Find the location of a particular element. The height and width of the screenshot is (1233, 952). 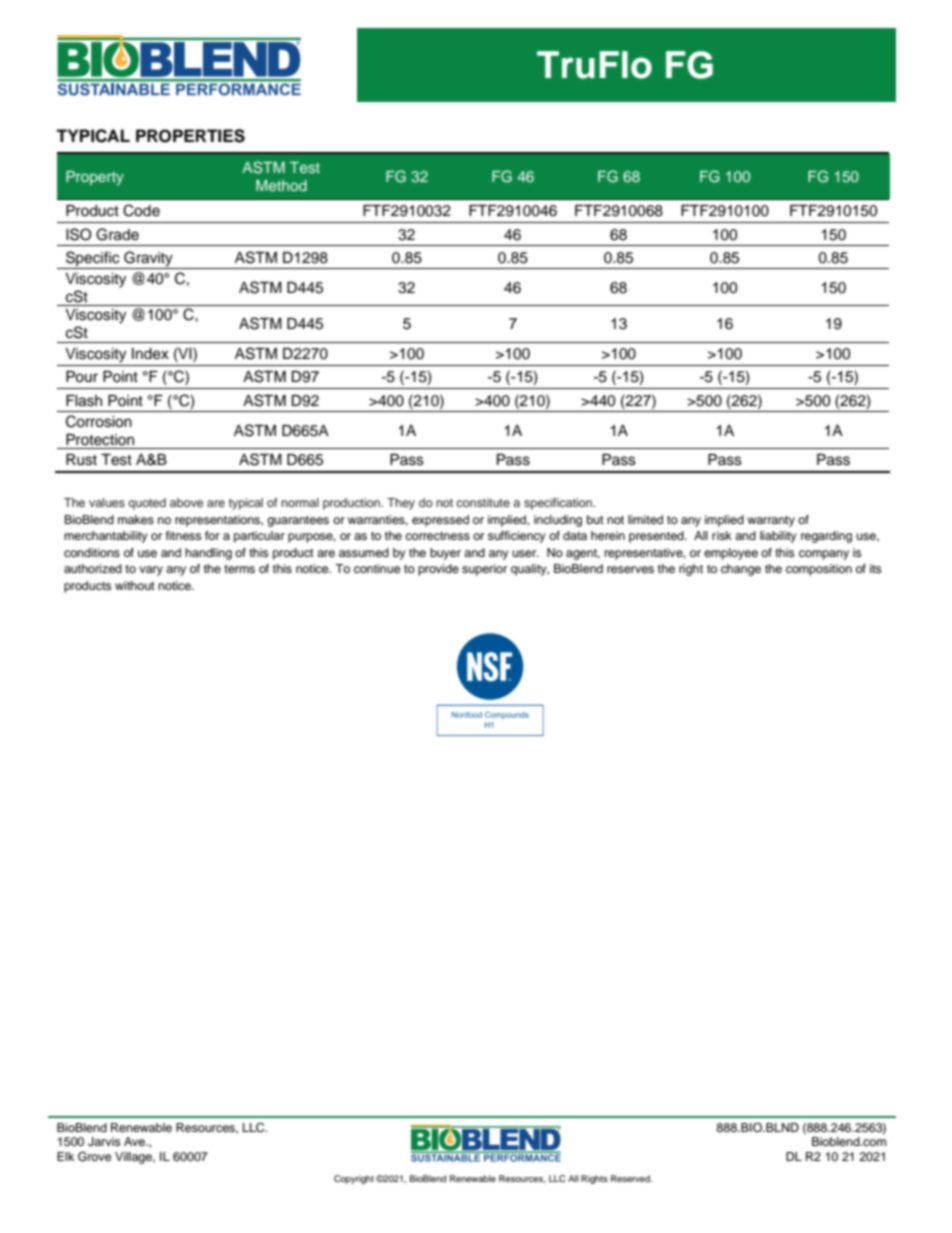

without is located at coordinates (135, 585).
